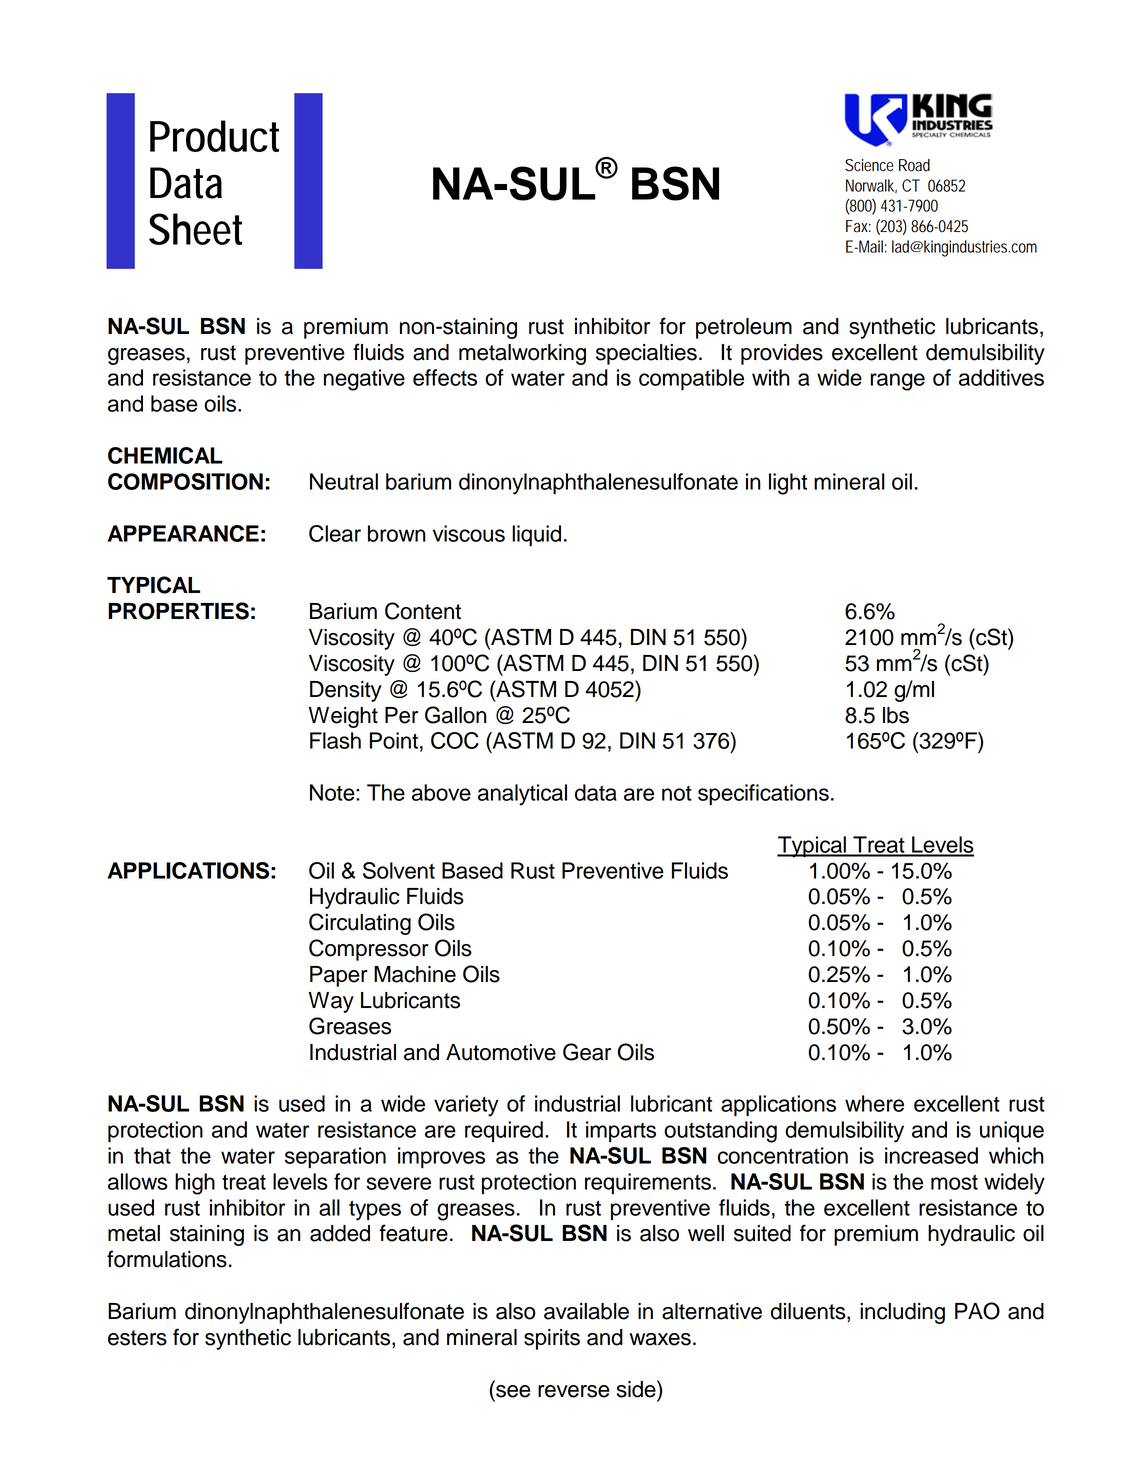 The width and height of the page is (1140, 1475). I want to click on Product, so click(214, 136).
